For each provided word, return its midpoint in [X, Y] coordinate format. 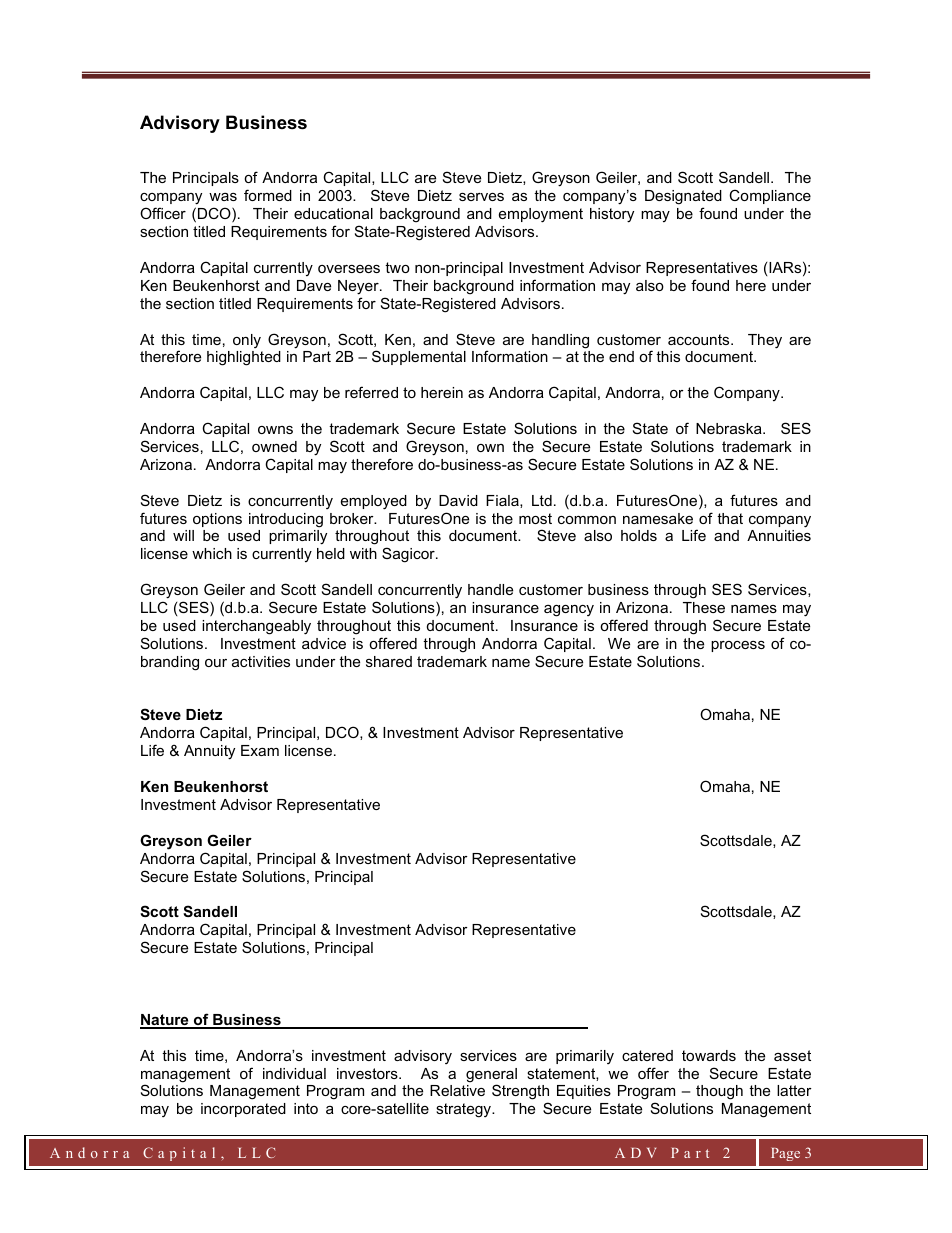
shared [389, 661]
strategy [464, 1110]
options [217, 520]
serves [481, 197]
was [223, 197]
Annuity [209, 752]
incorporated [243, 1110]
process [738, 646]
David [458, 500]
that [730, 518]
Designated [683, 197]
